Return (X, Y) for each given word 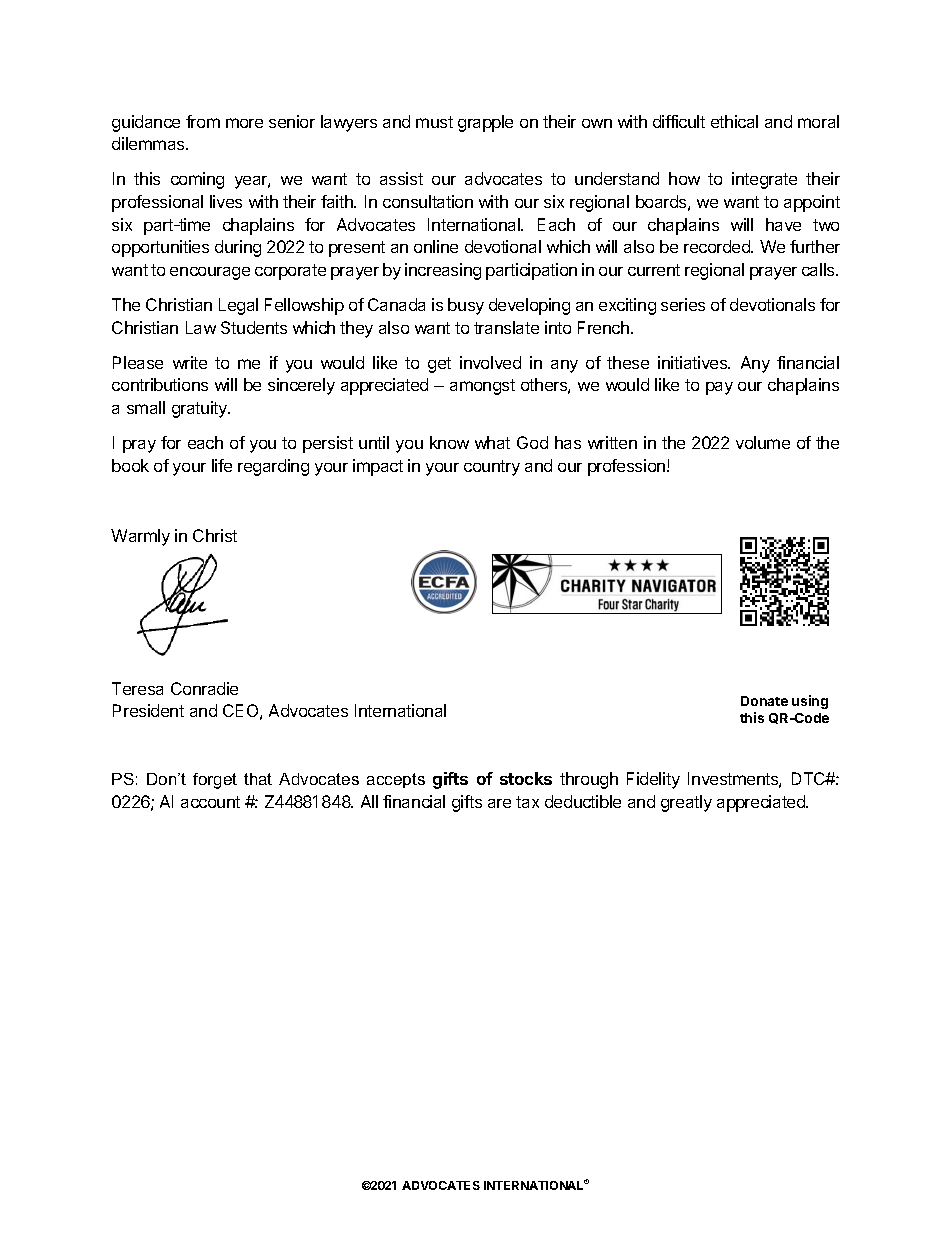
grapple (485, 123)
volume (763, 442)
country (492, 468)
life (222, 465)
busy (466, 306)
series (683, 304)
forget (215, 781)
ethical (734, 121)
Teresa (137, 688)
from (203, 121)
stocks (526, 778)
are (499, 803)
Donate (764, 701)
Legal (238, 306)
